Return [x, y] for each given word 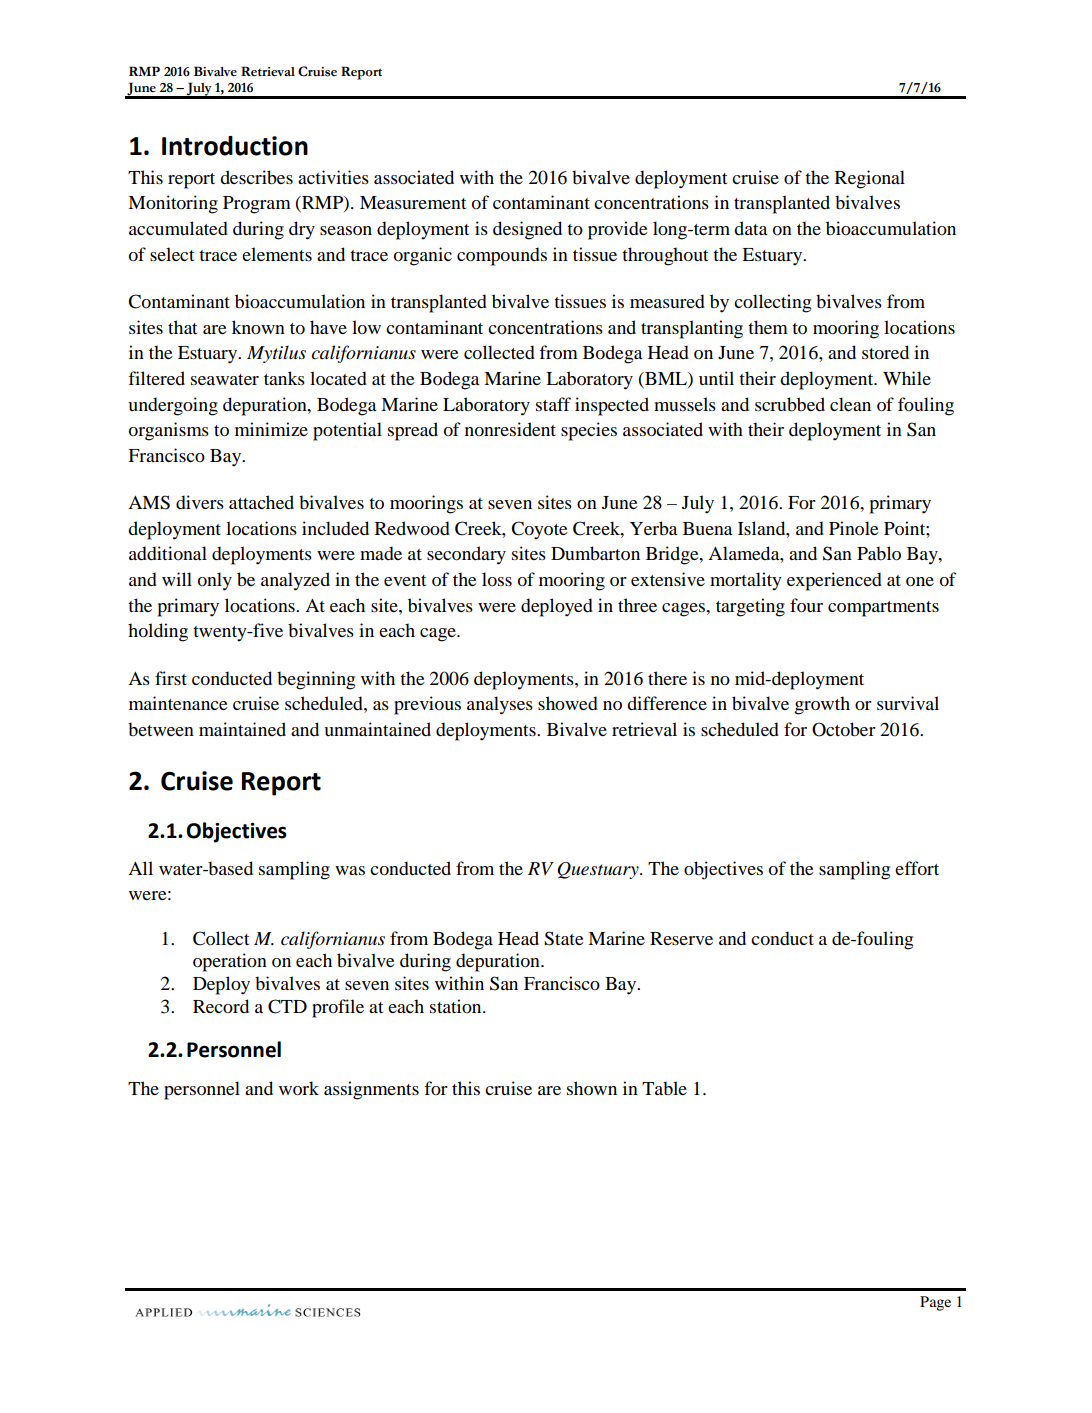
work [299, 1088]
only [215, 581]
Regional [870, 179]
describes [256, 177]
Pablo [879, 553]
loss [497, 579]
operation [230, 962]
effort [917, 868]
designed [527, 230]
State [564, 938]
